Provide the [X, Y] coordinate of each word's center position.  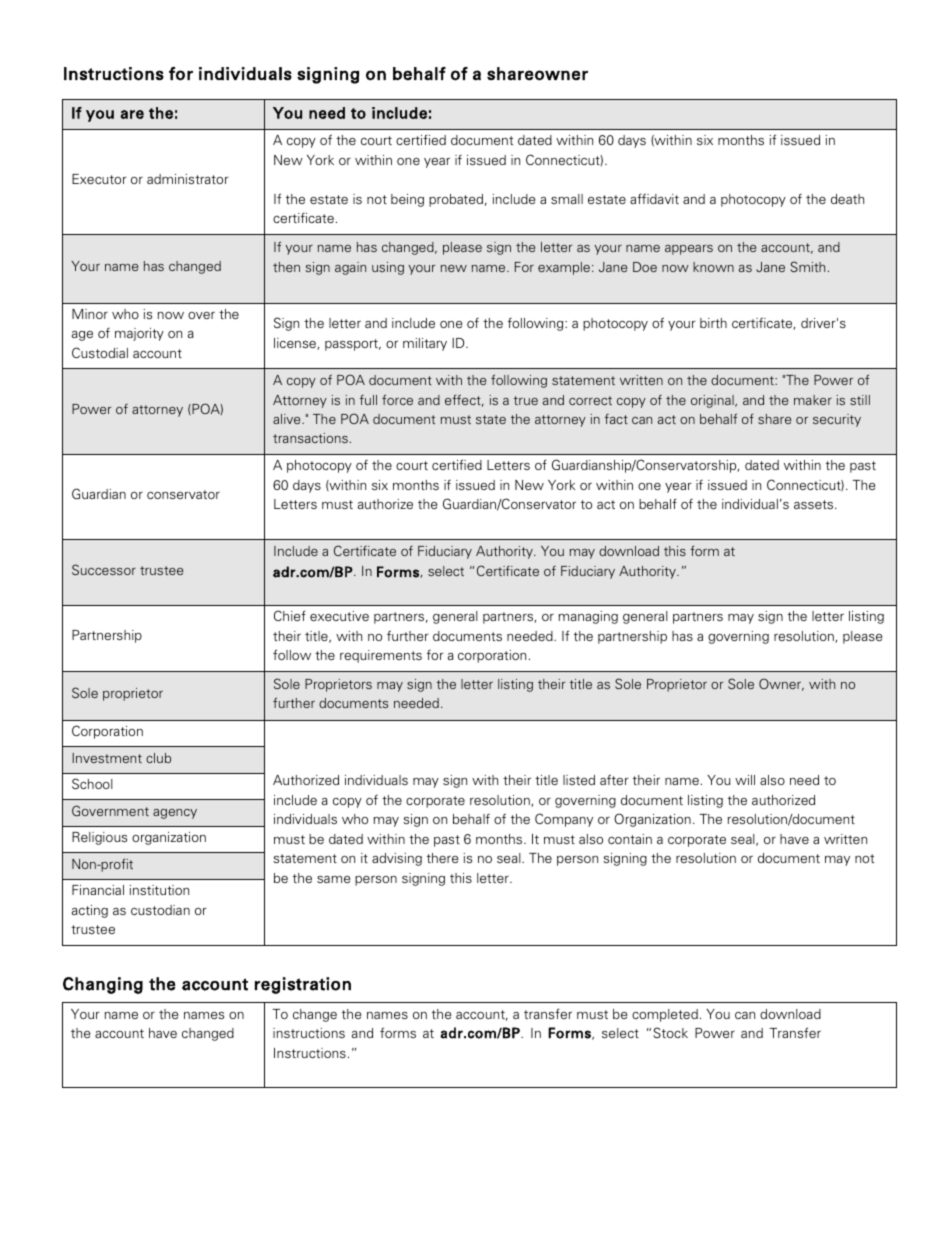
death [847, 199]
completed [665, 1015]
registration [303, 985]
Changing [103, 985]
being [407, 200]
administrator [188, 179]
